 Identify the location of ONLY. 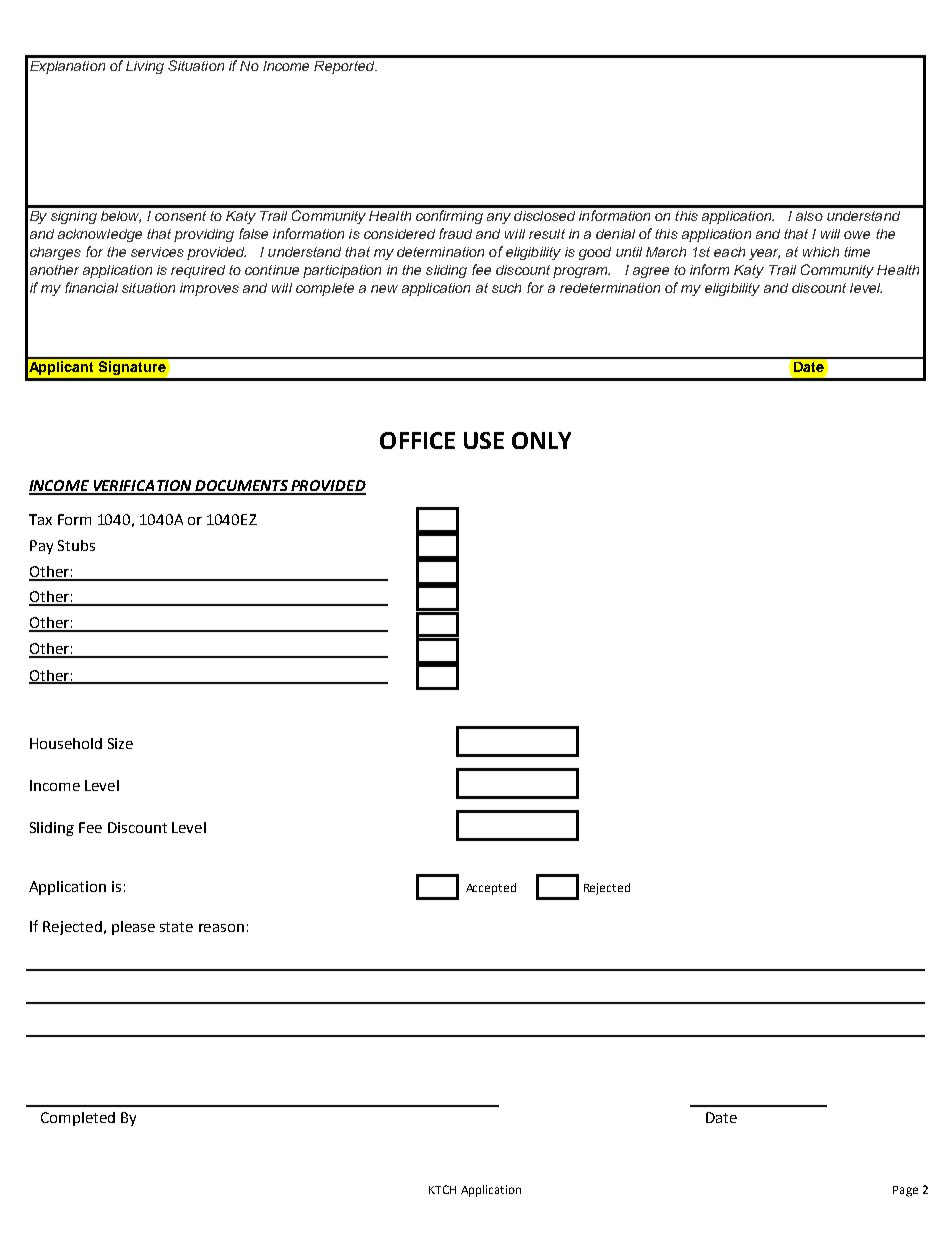
(541, 440).
